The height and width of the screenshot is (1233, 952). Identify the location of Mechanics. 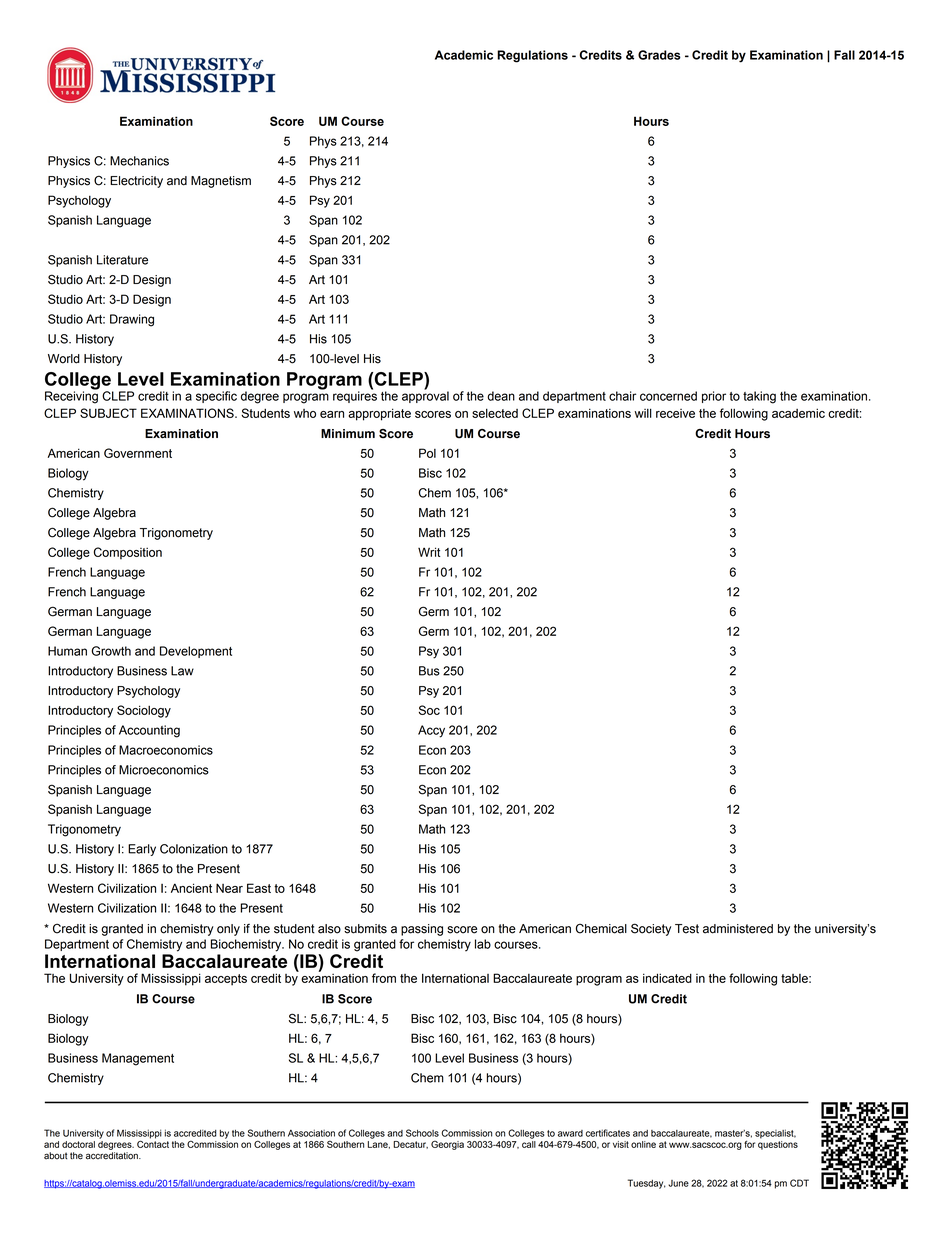
(139, 161).
